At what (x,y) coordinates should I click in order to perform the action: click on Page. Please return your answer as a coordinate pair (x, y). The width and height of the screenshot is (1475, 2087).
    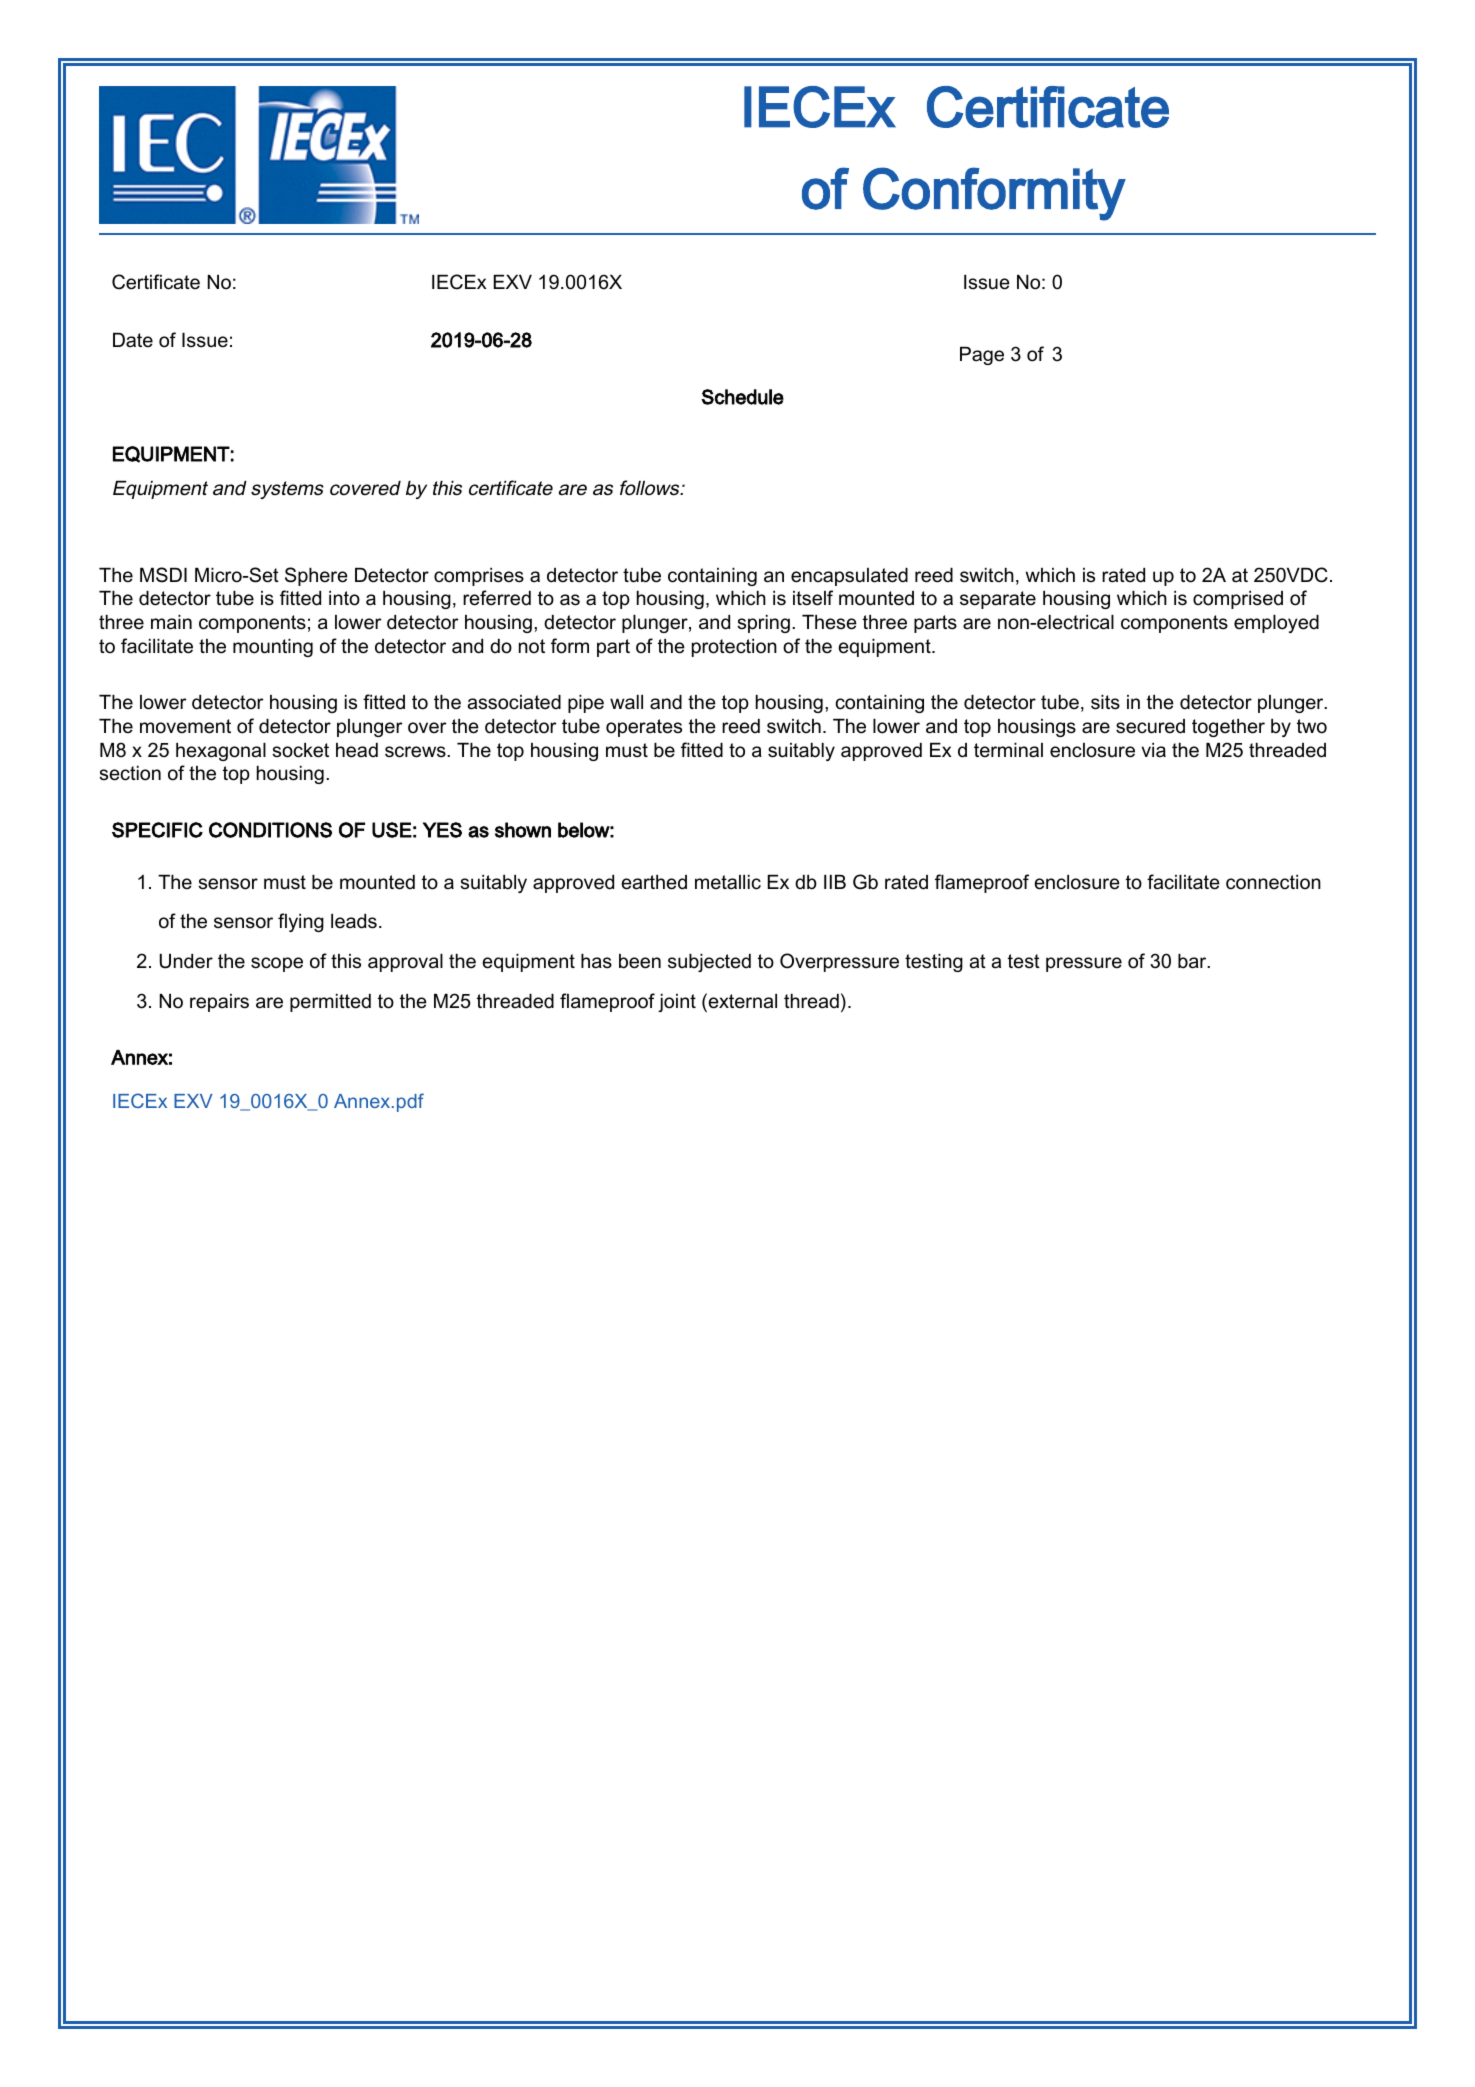
    Looking at the image, I should click on (982, 356).
